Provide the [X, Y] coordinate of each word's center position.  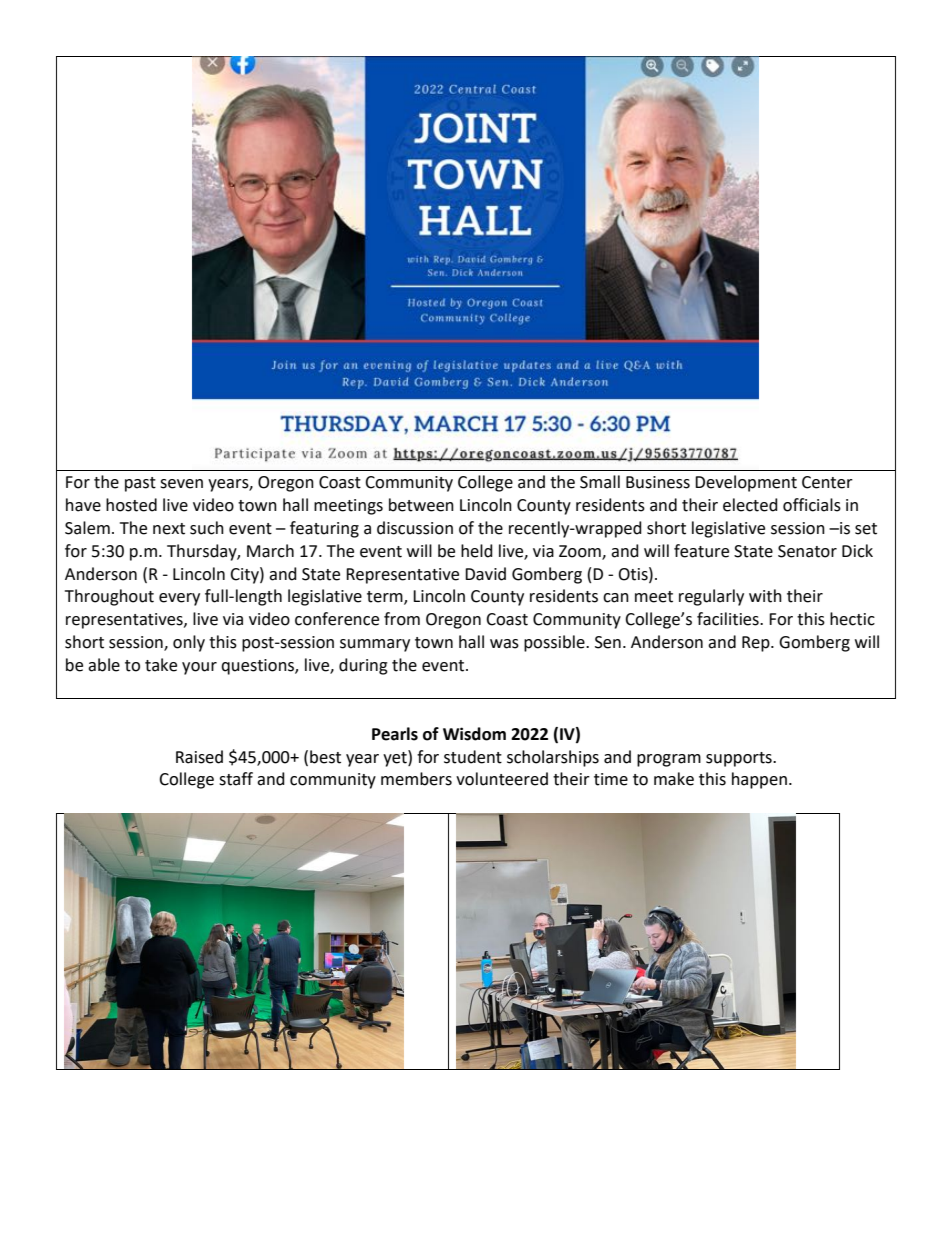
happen [759, 780]
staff [236, 779]
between [421, 505]
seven [181, 484]
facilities [729, 619]
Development [746, 483]
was [504, 644]
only [189, 643]
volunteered [502, 779]
